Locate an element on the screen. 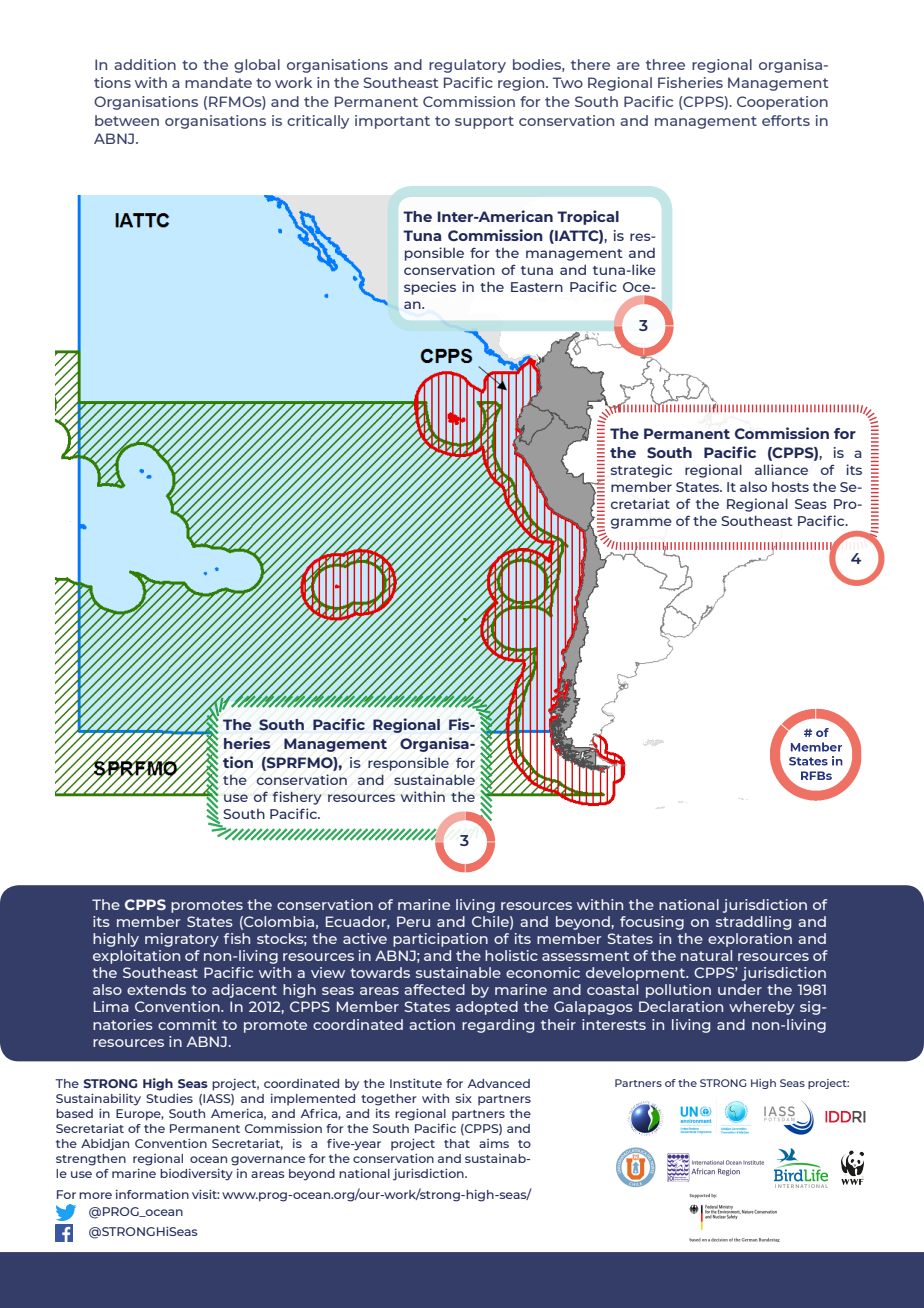  strategic is located at coordinates (641, 471).
